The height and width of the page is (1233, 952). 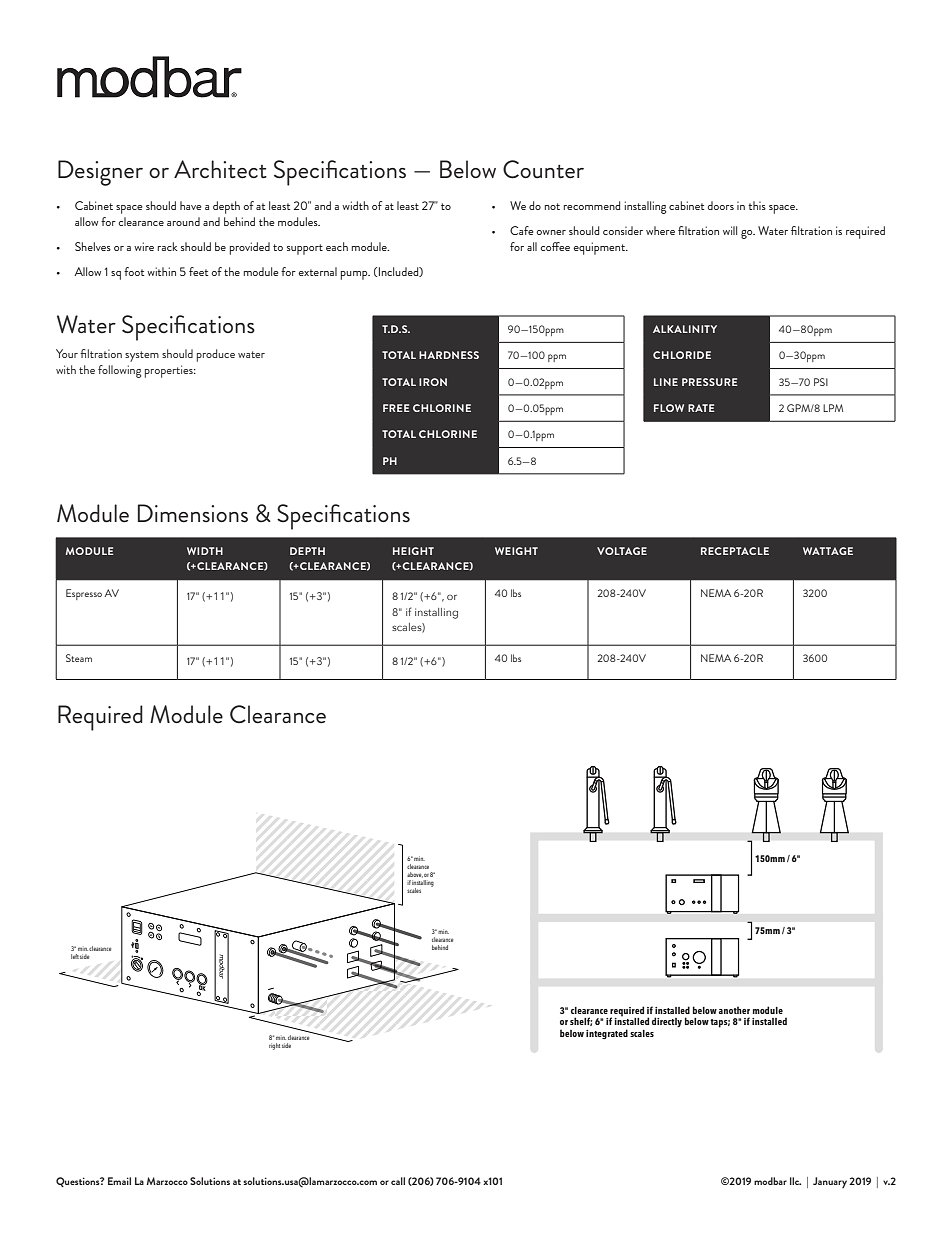 I want to click on Steam, so click(x=79, y=658).
